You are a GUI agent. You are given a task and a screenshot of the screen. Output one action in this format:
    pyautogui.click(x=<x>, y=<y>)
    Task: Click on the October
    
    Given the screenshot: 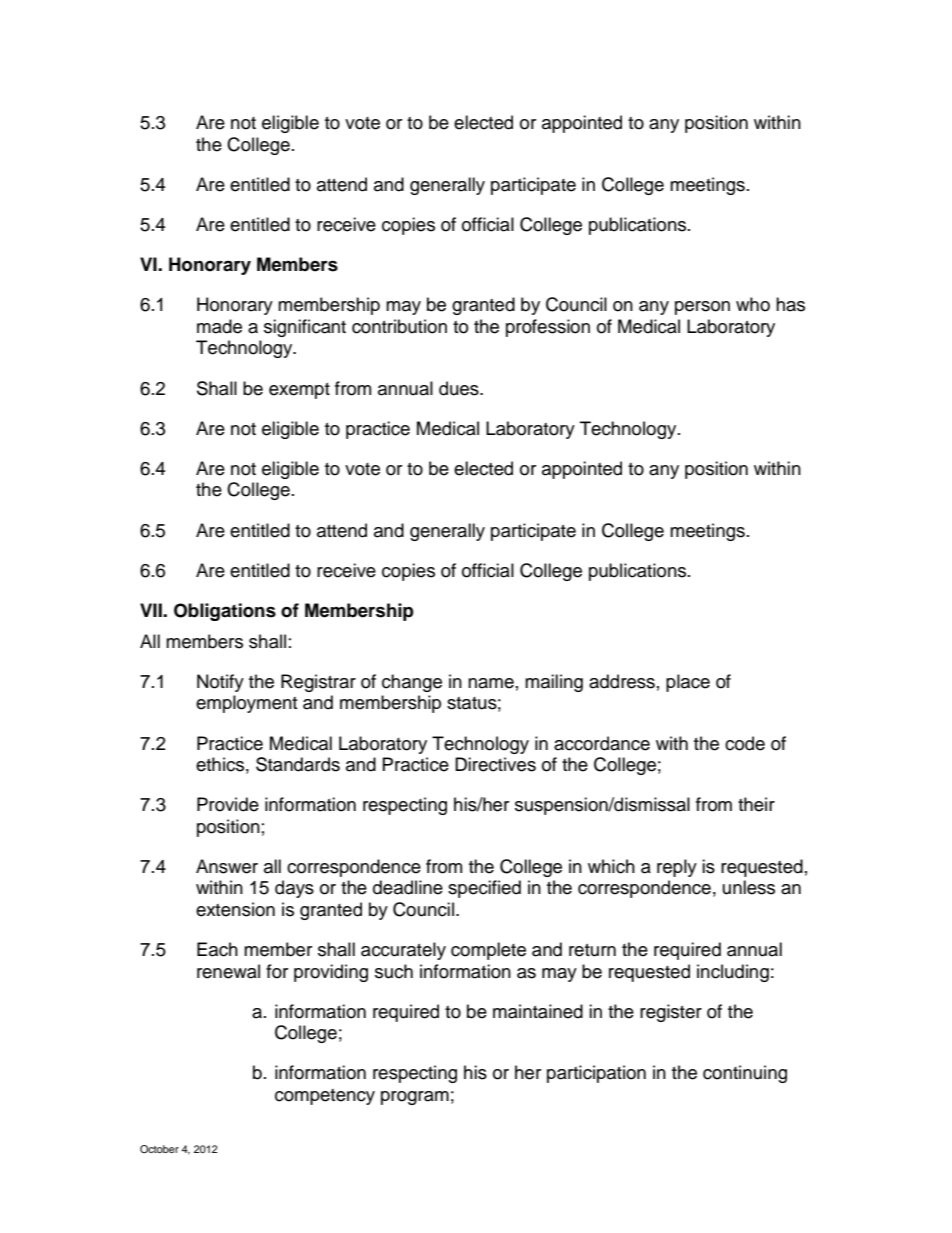 What is the action you would take?
    pyautogui.click(x=159, y=1149)
